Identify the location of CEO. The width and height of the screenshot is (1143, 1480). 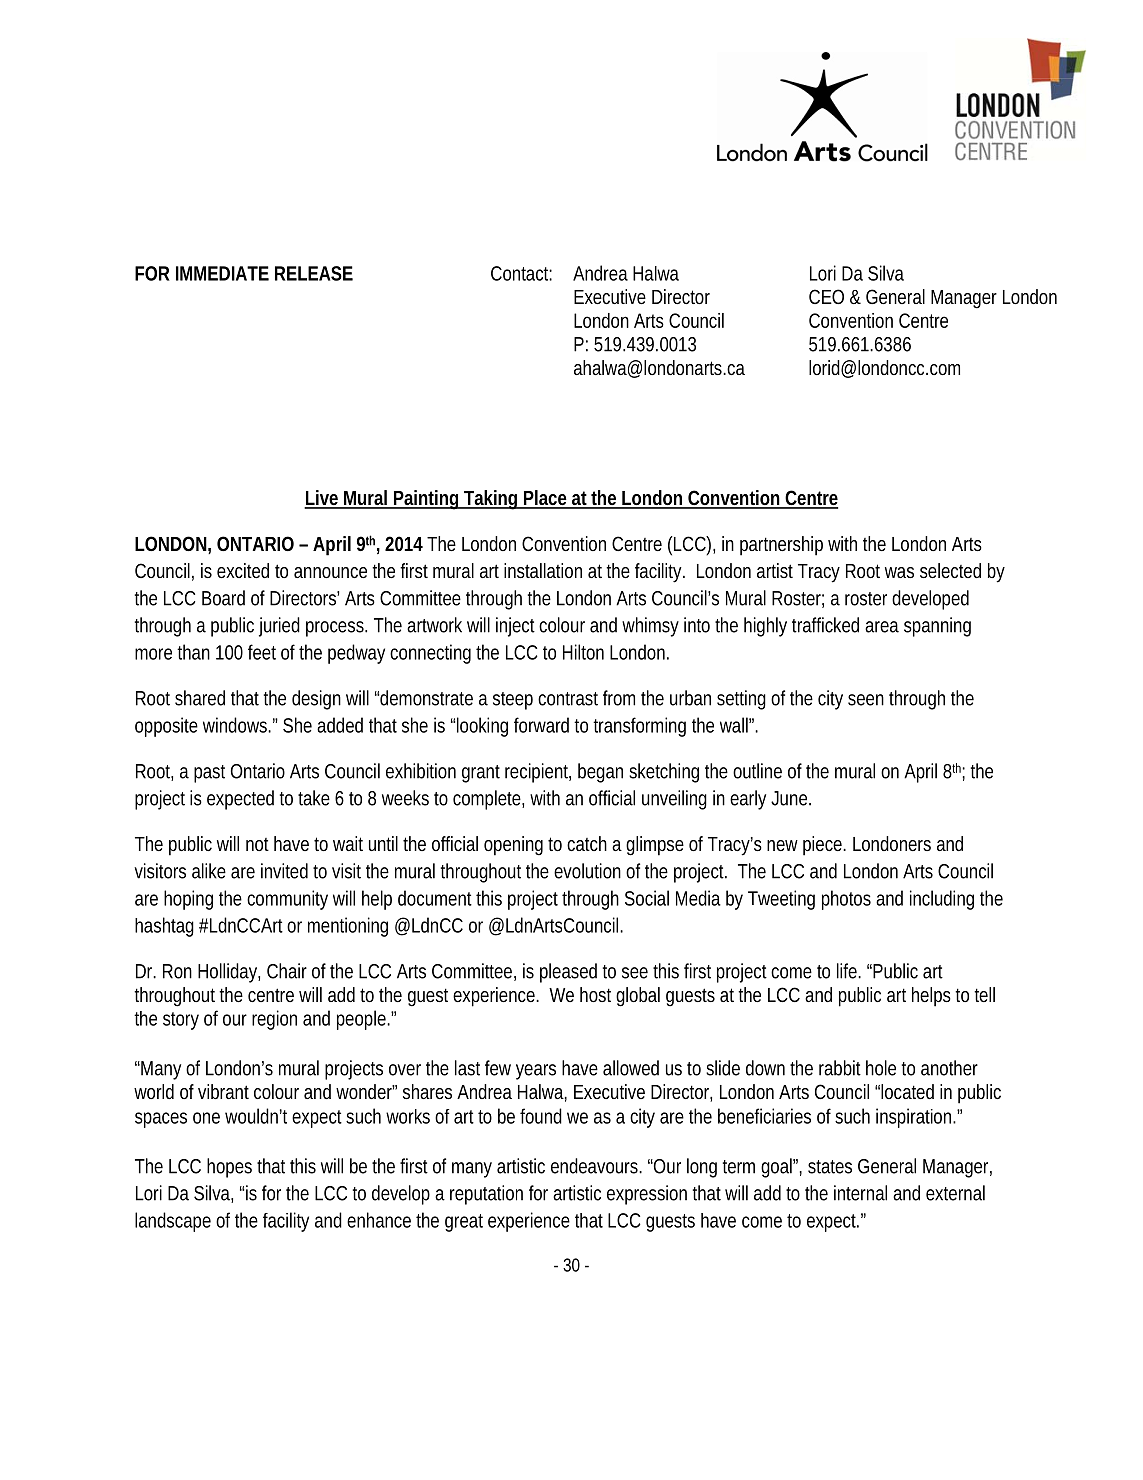
(826, 296).
